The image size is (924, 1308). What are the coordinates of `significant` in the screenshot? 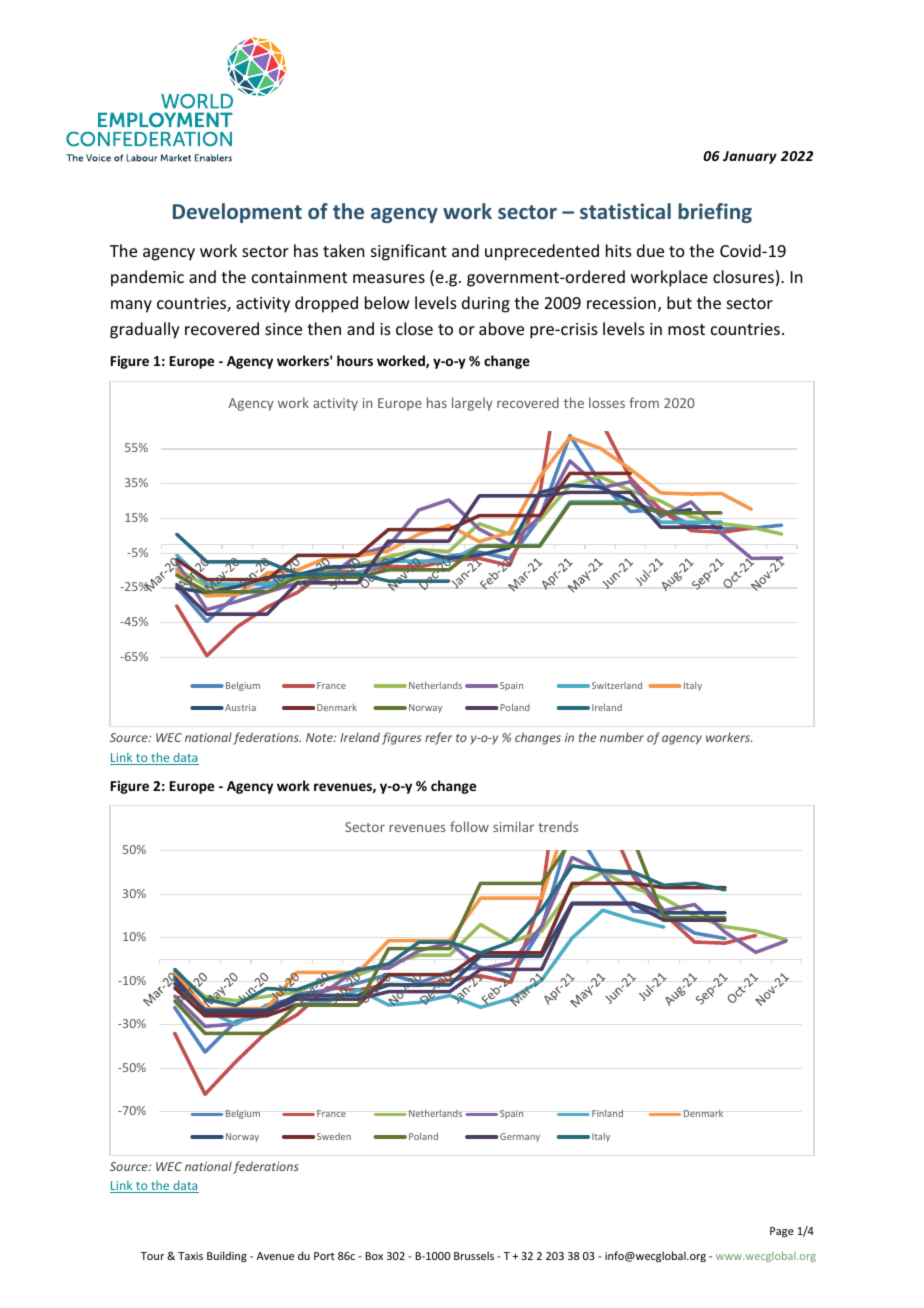 It's located at (409, 252).
